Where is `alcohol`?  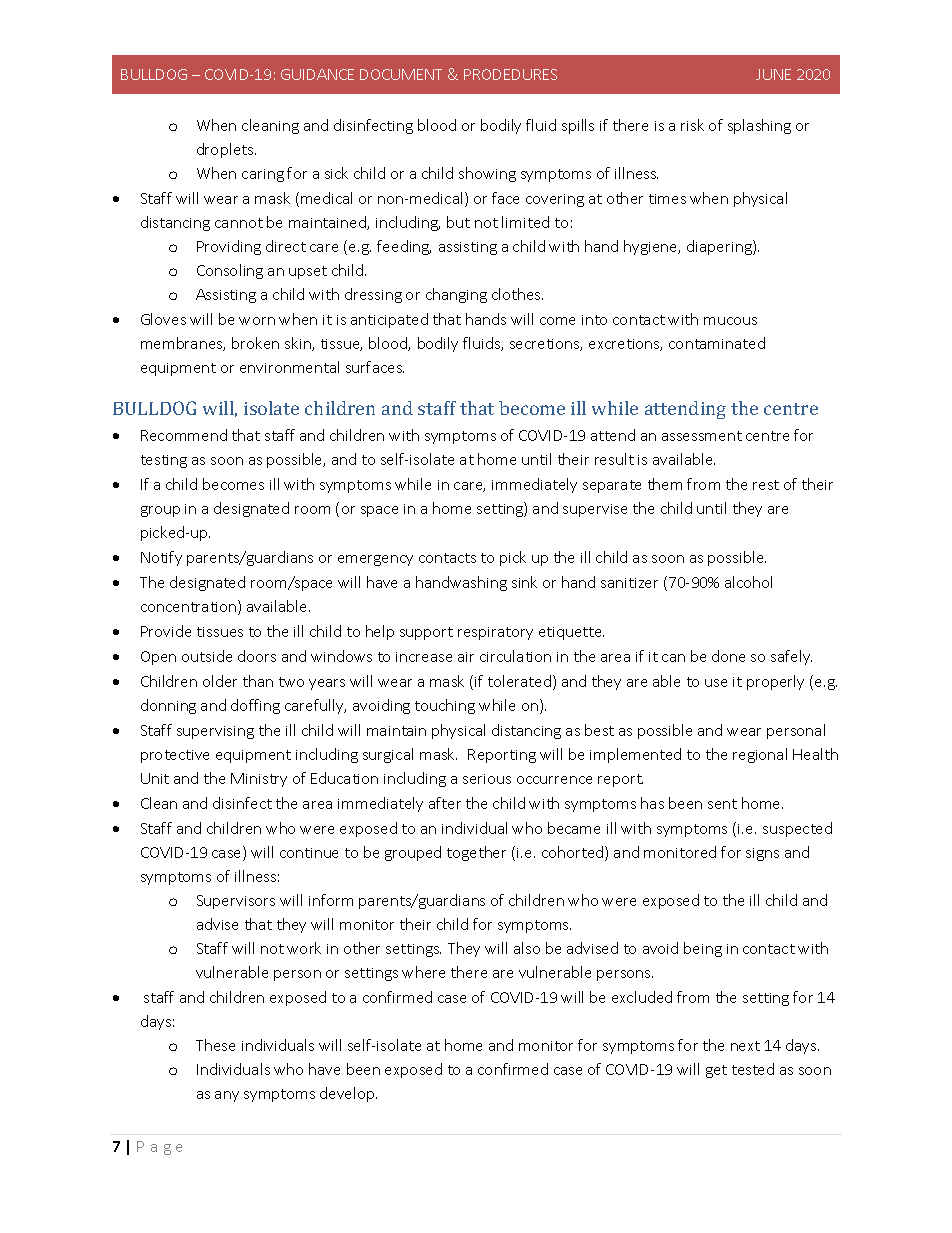 alcohol is located at coordinates (748, 582).
